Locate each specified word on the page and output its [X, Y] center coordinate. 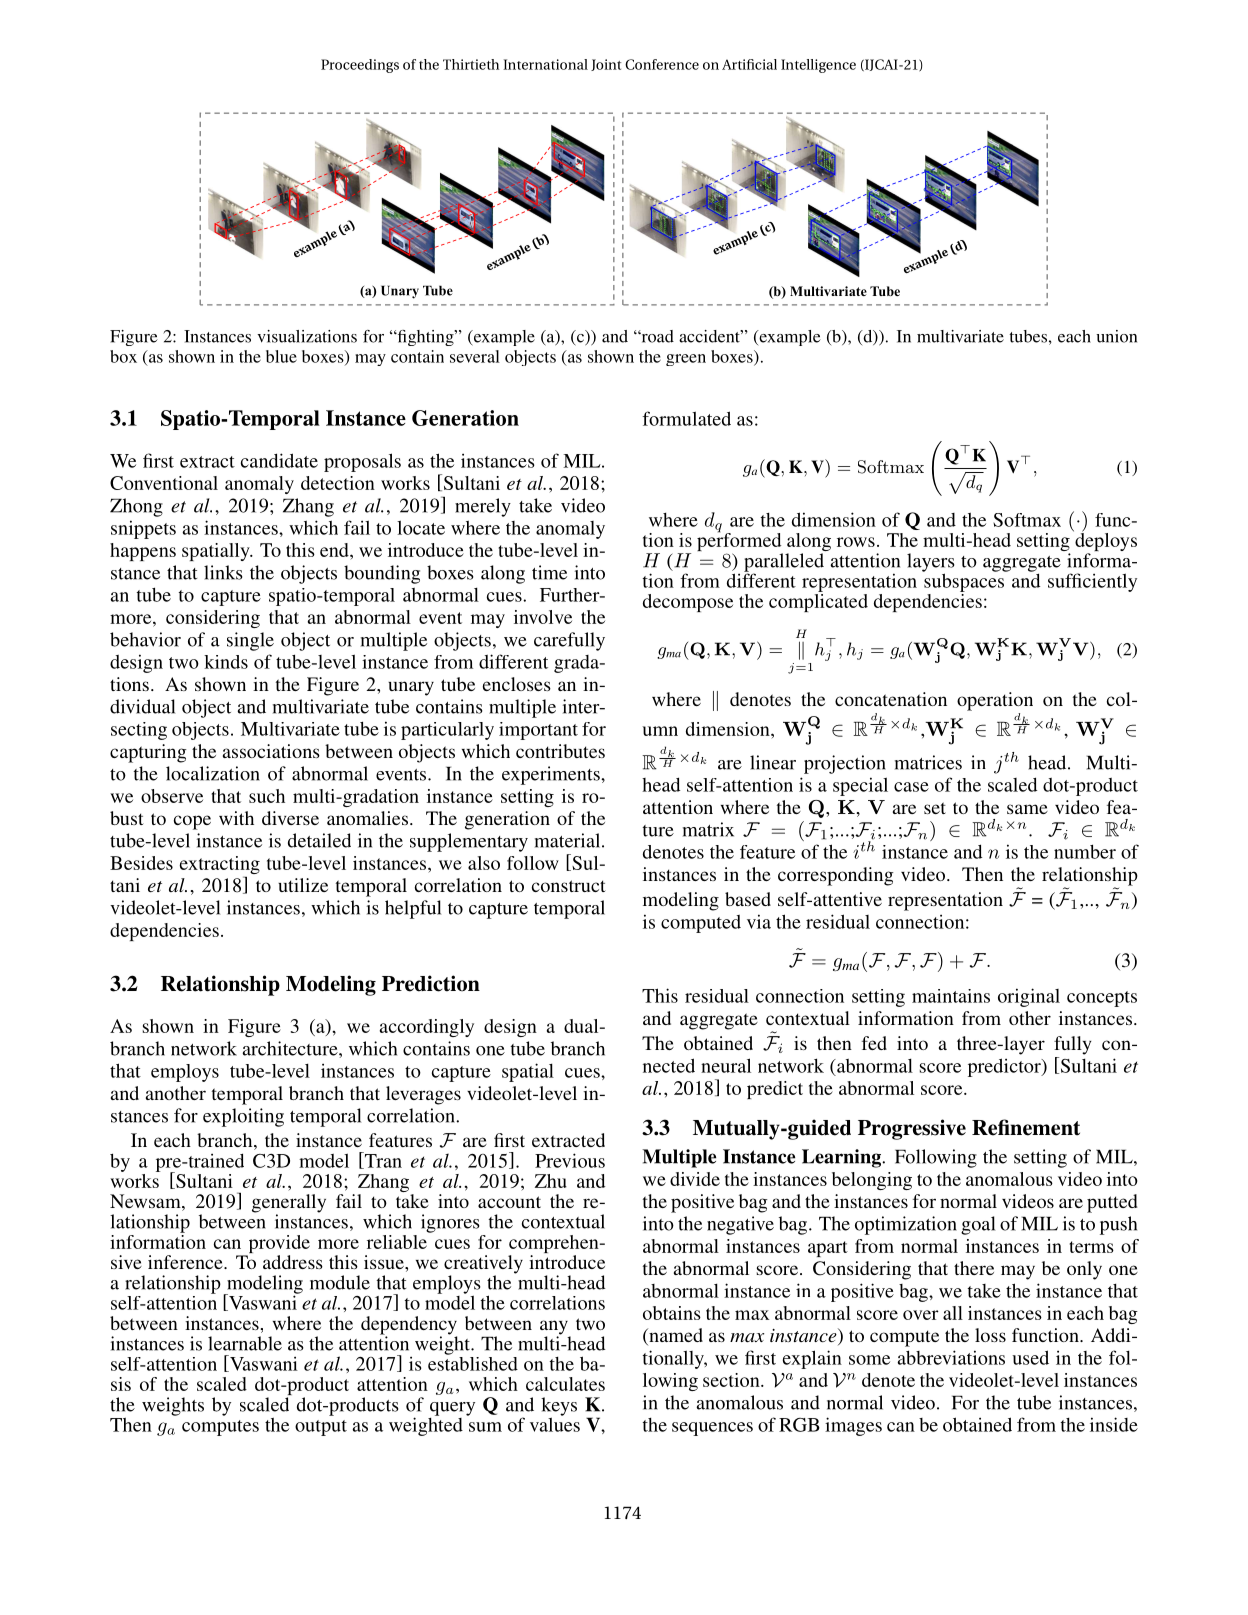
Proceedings [360, 66]
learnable [245, 1343]
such [267, 796]
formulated [686, 418]
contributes [560, 751]
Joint [606, 65]
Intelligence [818, 66]
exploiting [243, 1117]
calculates [565, 1384]
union [1116, 336]
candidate [279, 460]
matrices [928, 762]
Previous [570, 1160]
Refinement [1026, 1127]
